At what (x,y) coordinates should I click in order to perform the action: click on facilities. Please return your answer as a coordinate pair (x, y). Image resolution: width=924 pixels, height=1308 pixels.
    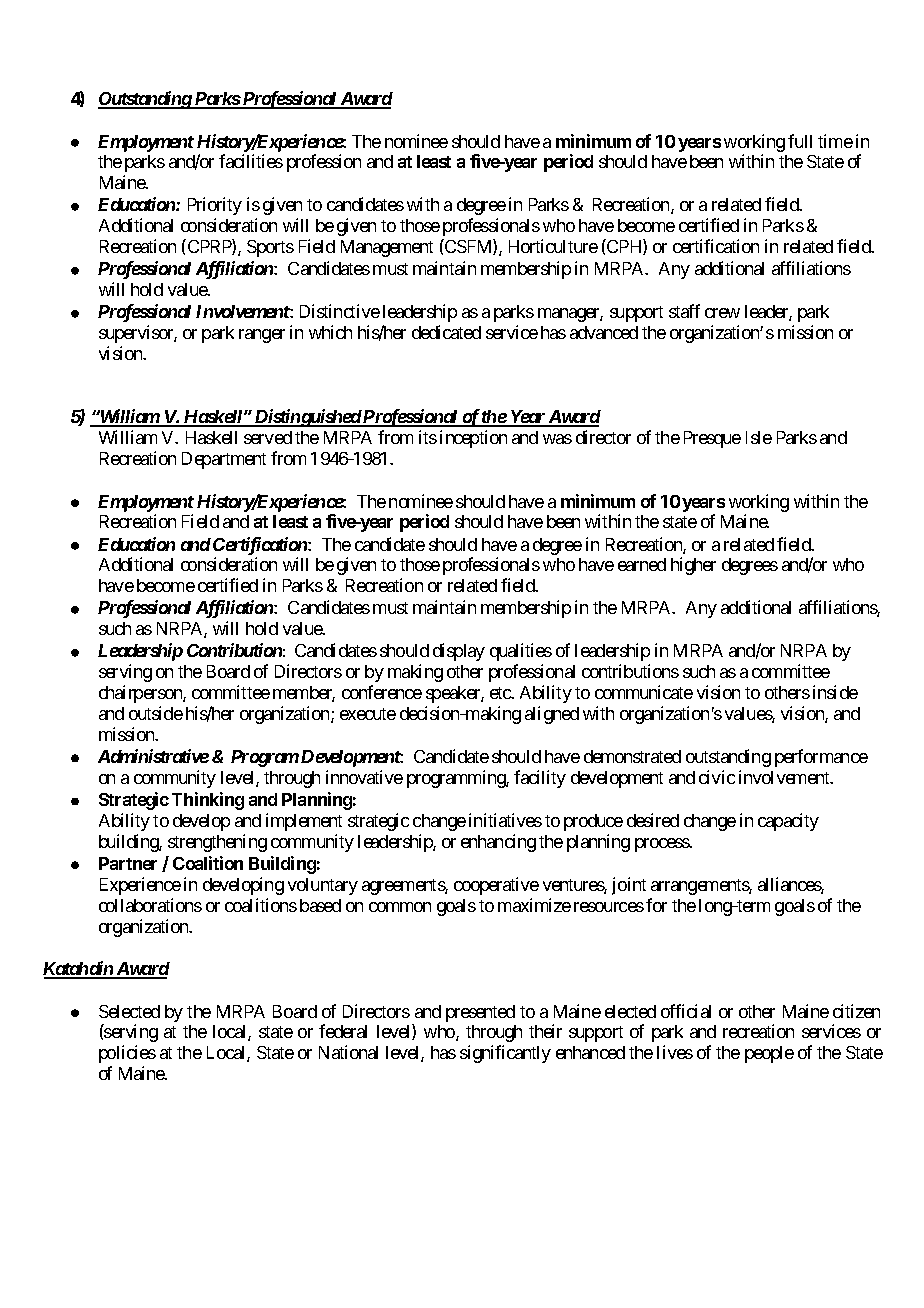
    Looking at the image, I should click on (251, 161).
